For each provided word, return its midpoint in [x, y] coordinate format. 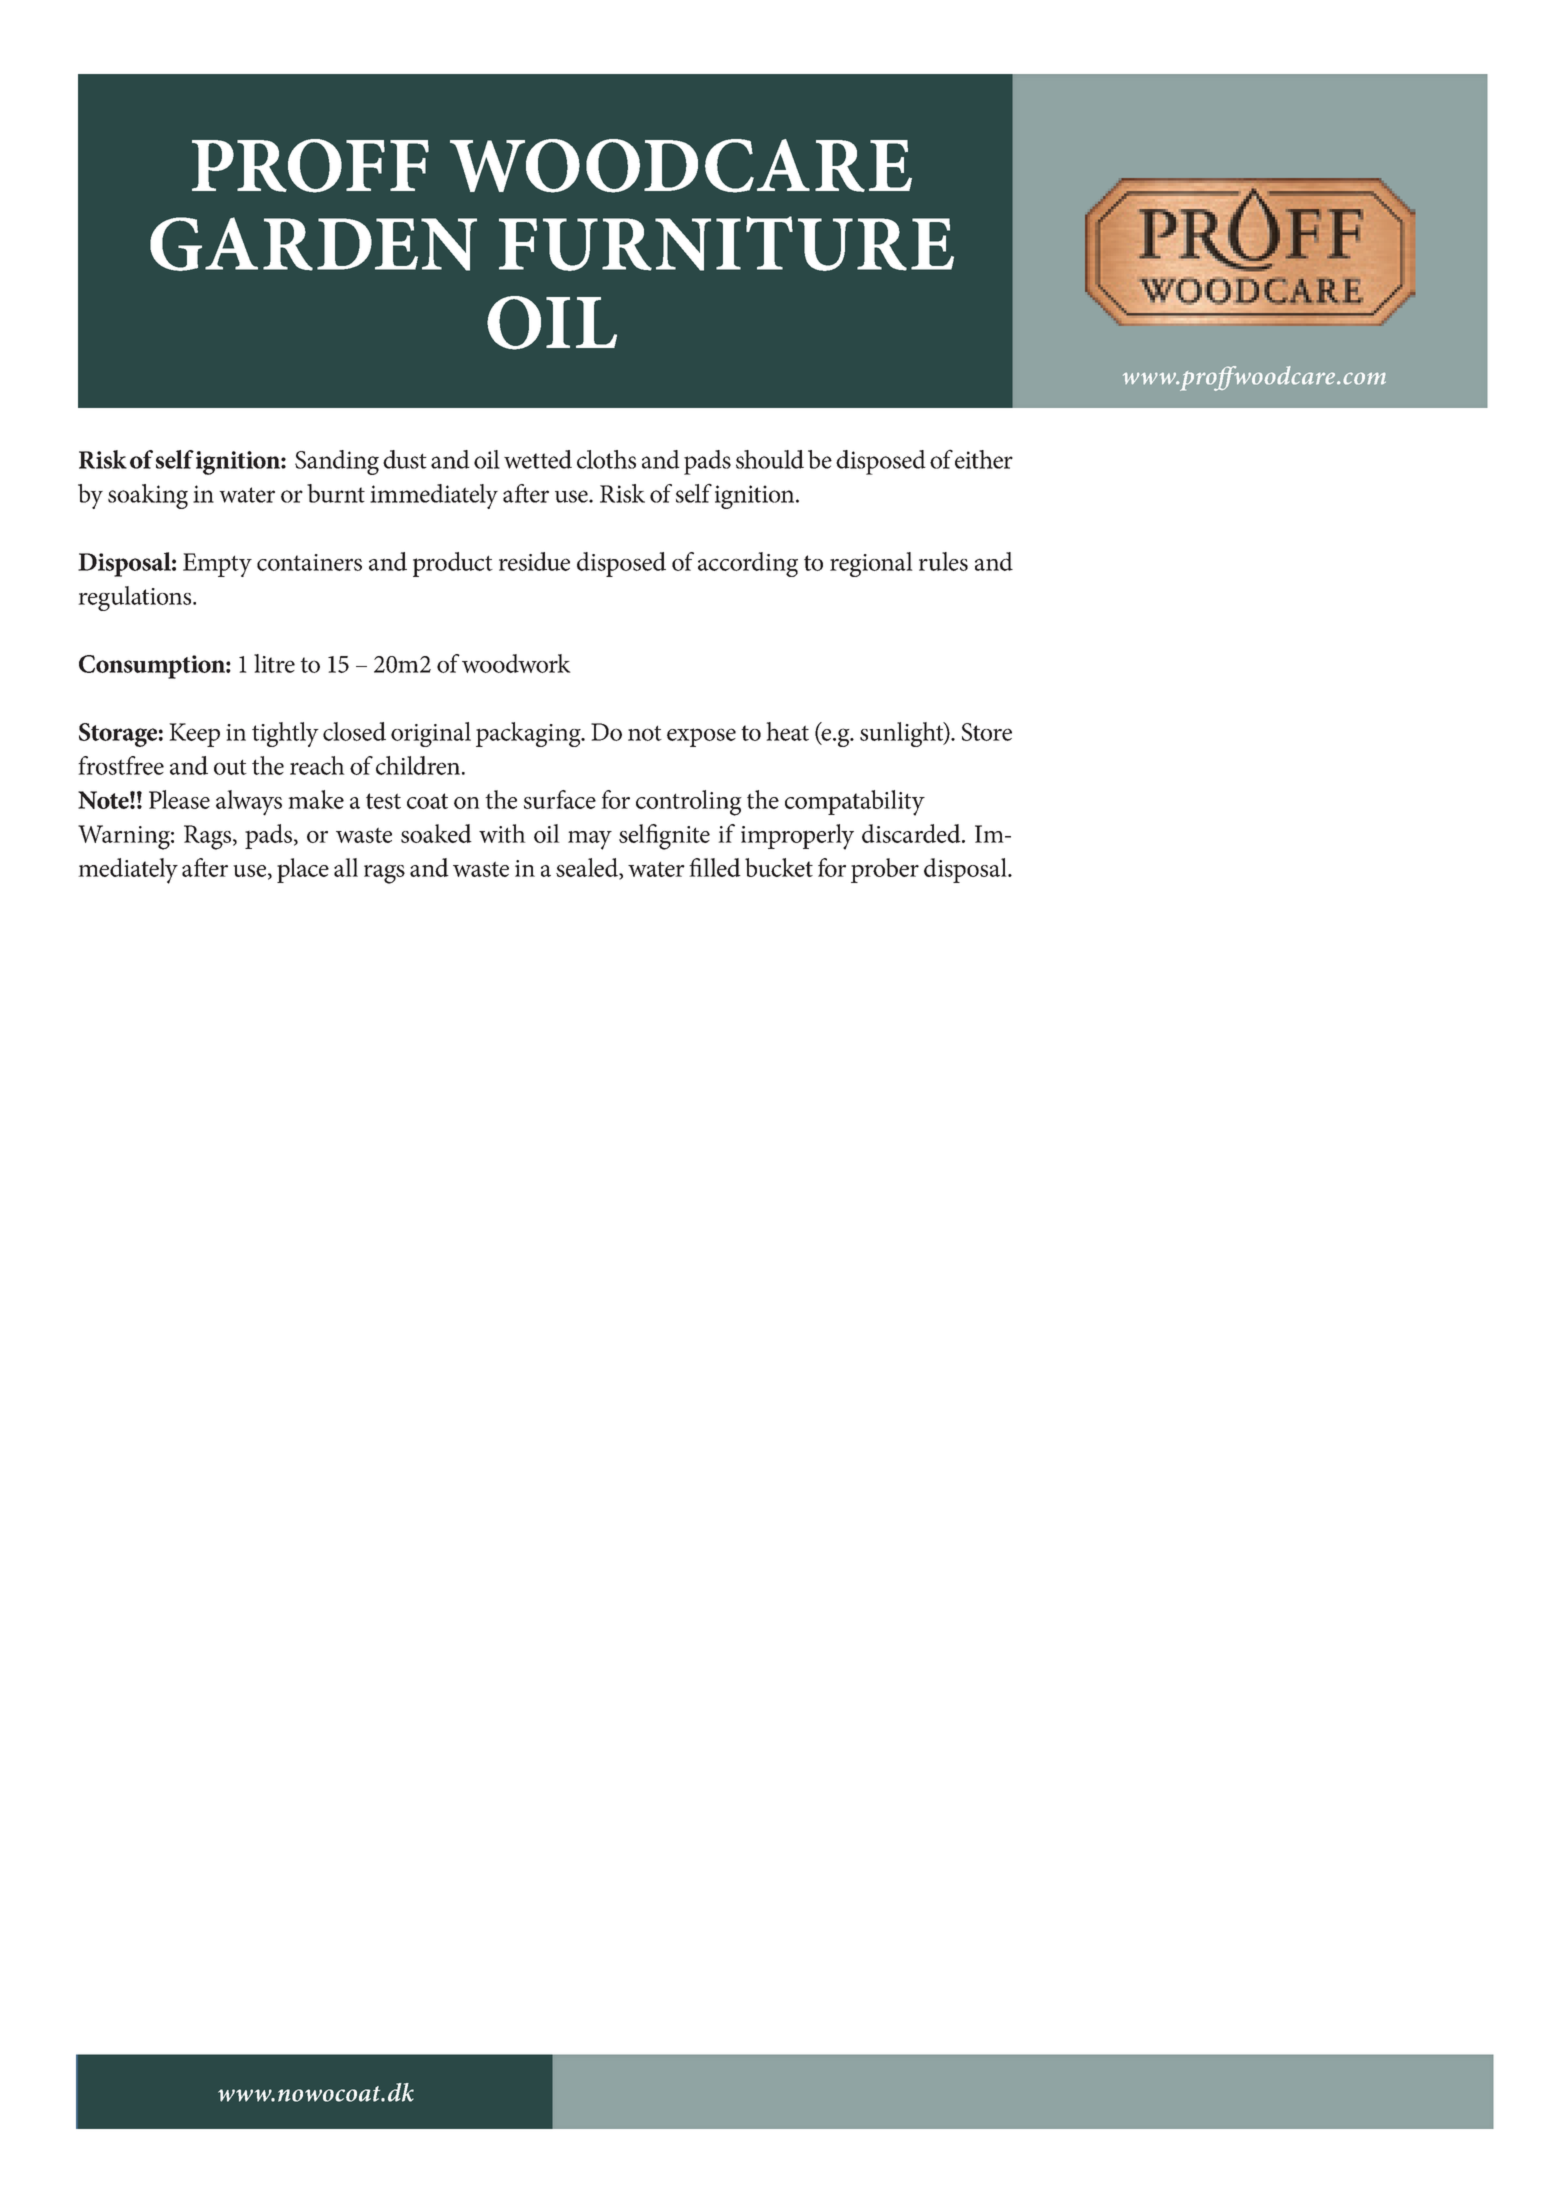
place [303, 870]
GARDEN [313, 244]
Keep [194, 735]
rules [943, 561]
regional [871, 564]
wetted [538, 459]
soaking [148, 496]
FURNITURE [726, 243]
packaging [529, 734]
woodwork [516, 663]
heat [787, 731]
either [984, 459]
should [770, 459]
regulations [136, 598]
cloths [606, 459]
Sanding [337, 462]
